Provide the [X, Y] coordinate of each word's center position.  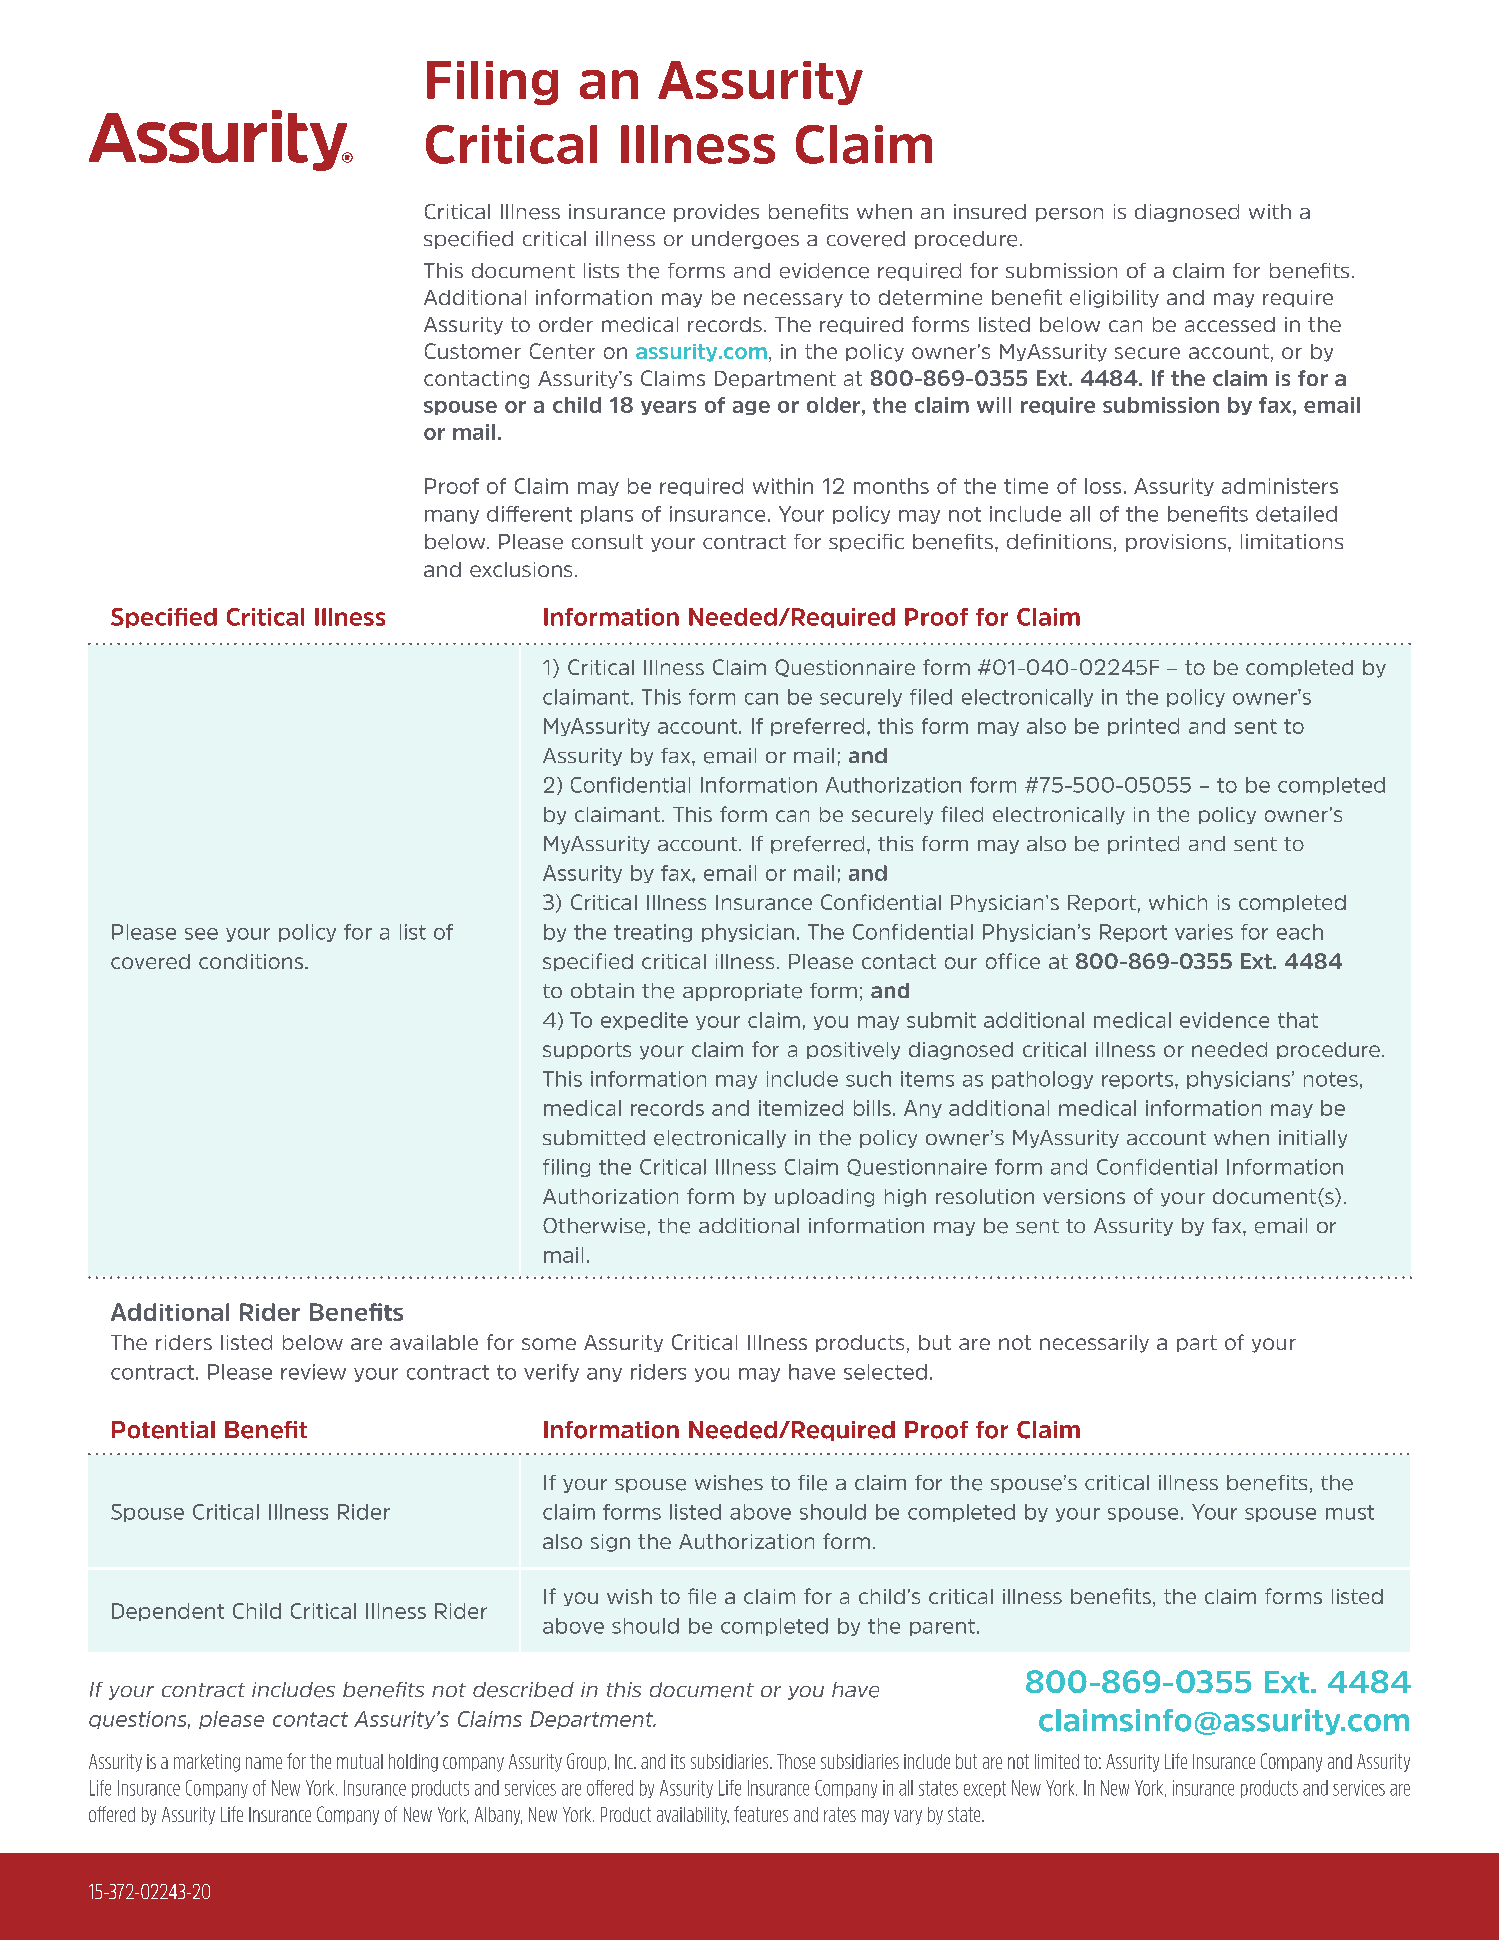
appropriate [742, 992]
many [452, 517]
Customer [473, 351]
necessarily [1094, 1344]
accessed [1230, 324]
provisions [1177, 543]
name [264, 1763]
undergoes [745, 240]
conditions [252, 961]
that [1298, 1020]
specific [866, 543]
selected [885, 1372]
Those [796, 1761]
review [313, 1372]
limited [1057, 1761]
